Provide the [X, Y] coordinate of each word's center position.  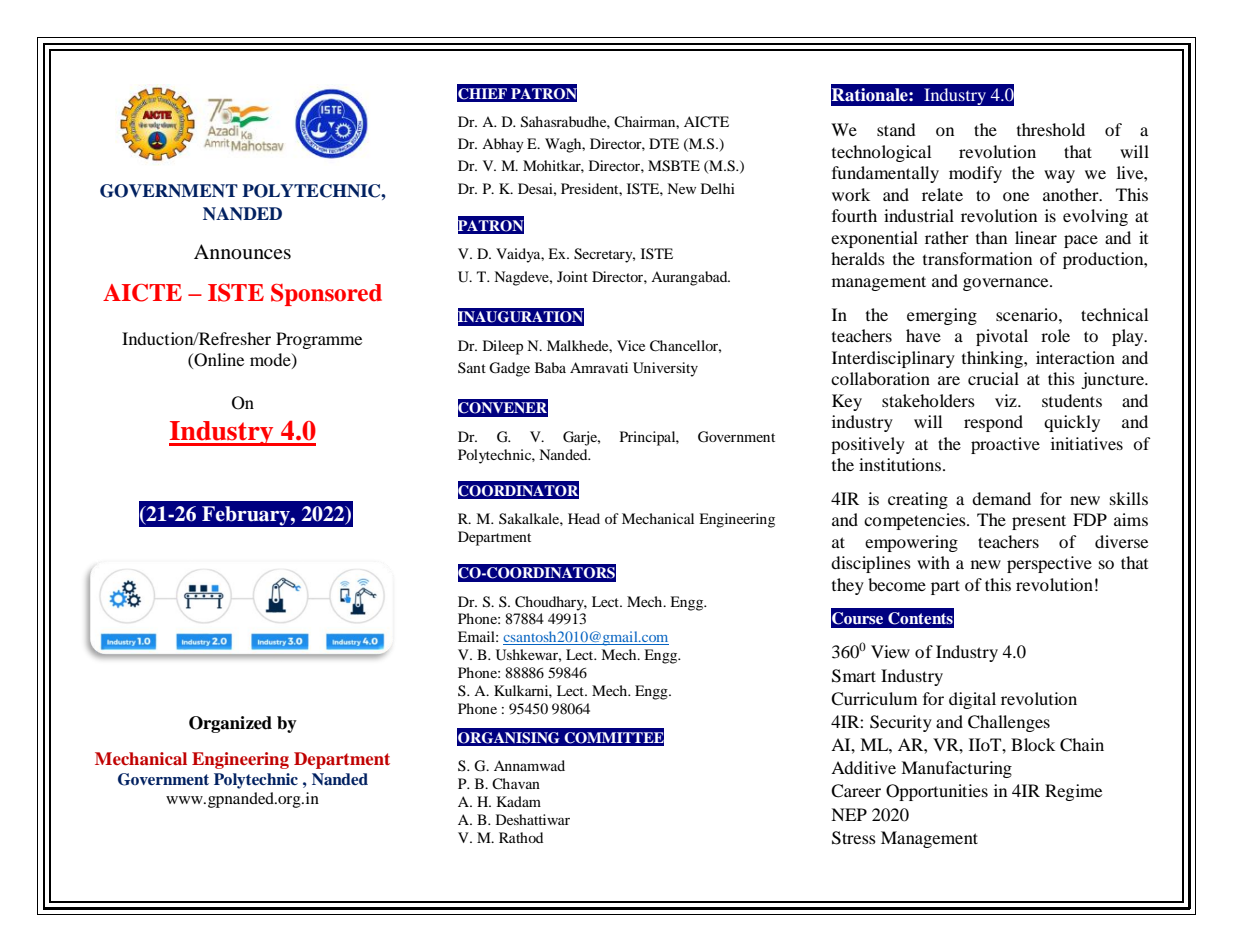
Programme [319, 340]
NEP [849, 814]
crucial [993, 378]
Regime [1073, 792]
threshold [1051, 129]
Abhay [503, 145]
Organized [230, 724]
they [848, 586]
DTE [664, 143]
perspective [1049, 564]
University [665, 369]
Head [584, 518]
